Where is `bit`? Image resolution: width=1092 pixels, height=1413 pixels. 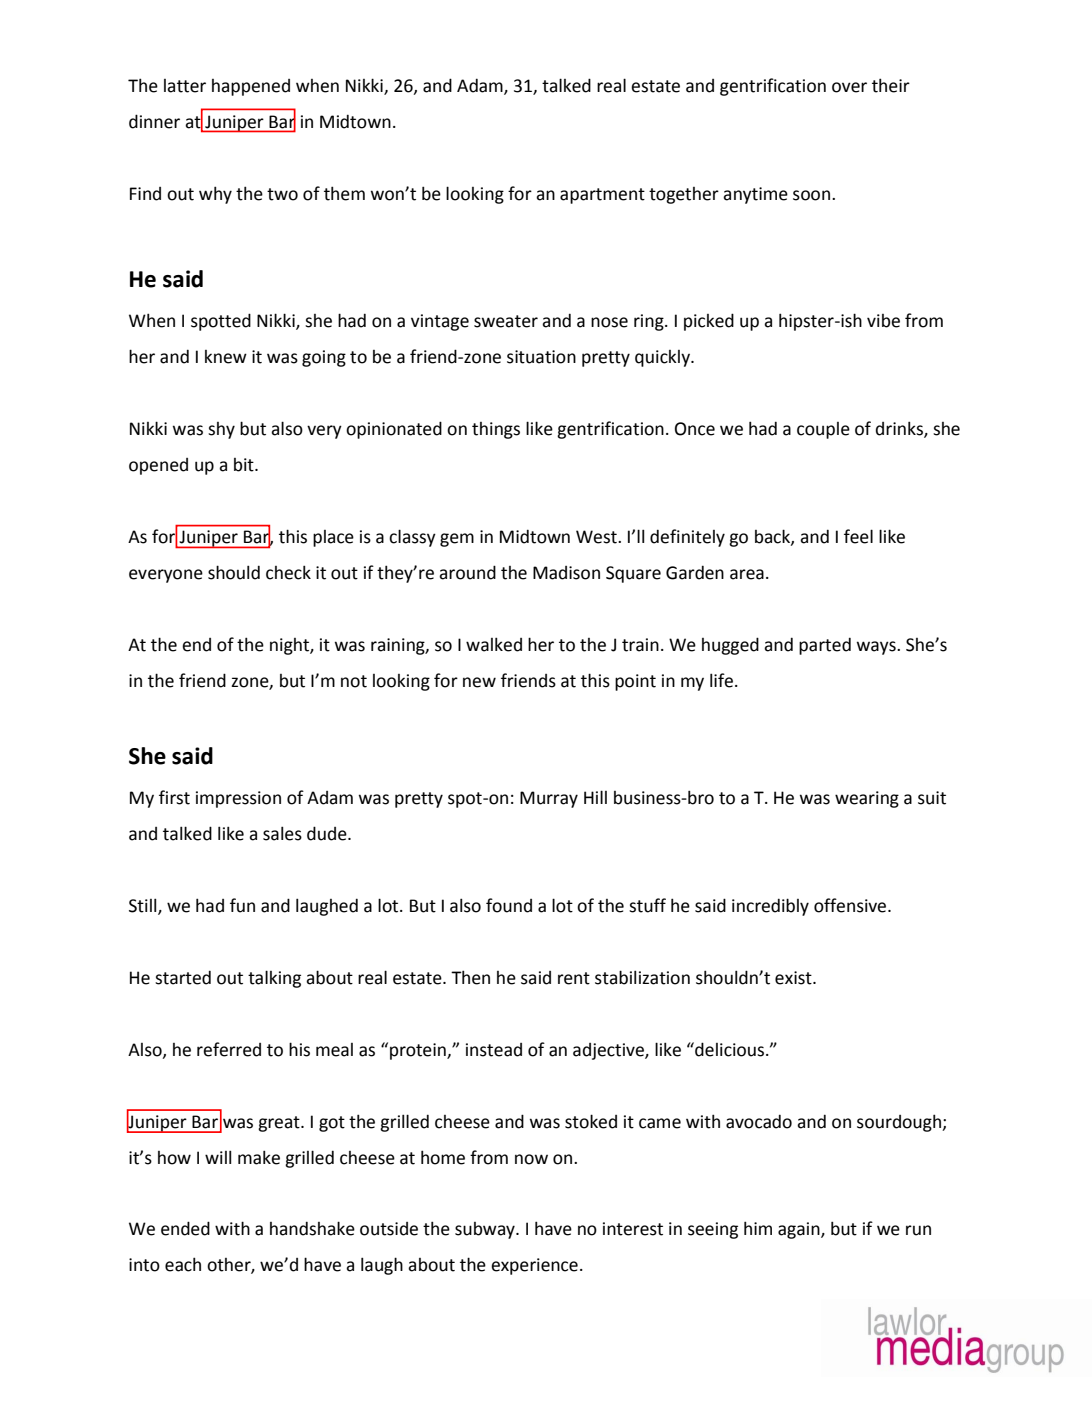
bit is located at coordinates (245, 465).
